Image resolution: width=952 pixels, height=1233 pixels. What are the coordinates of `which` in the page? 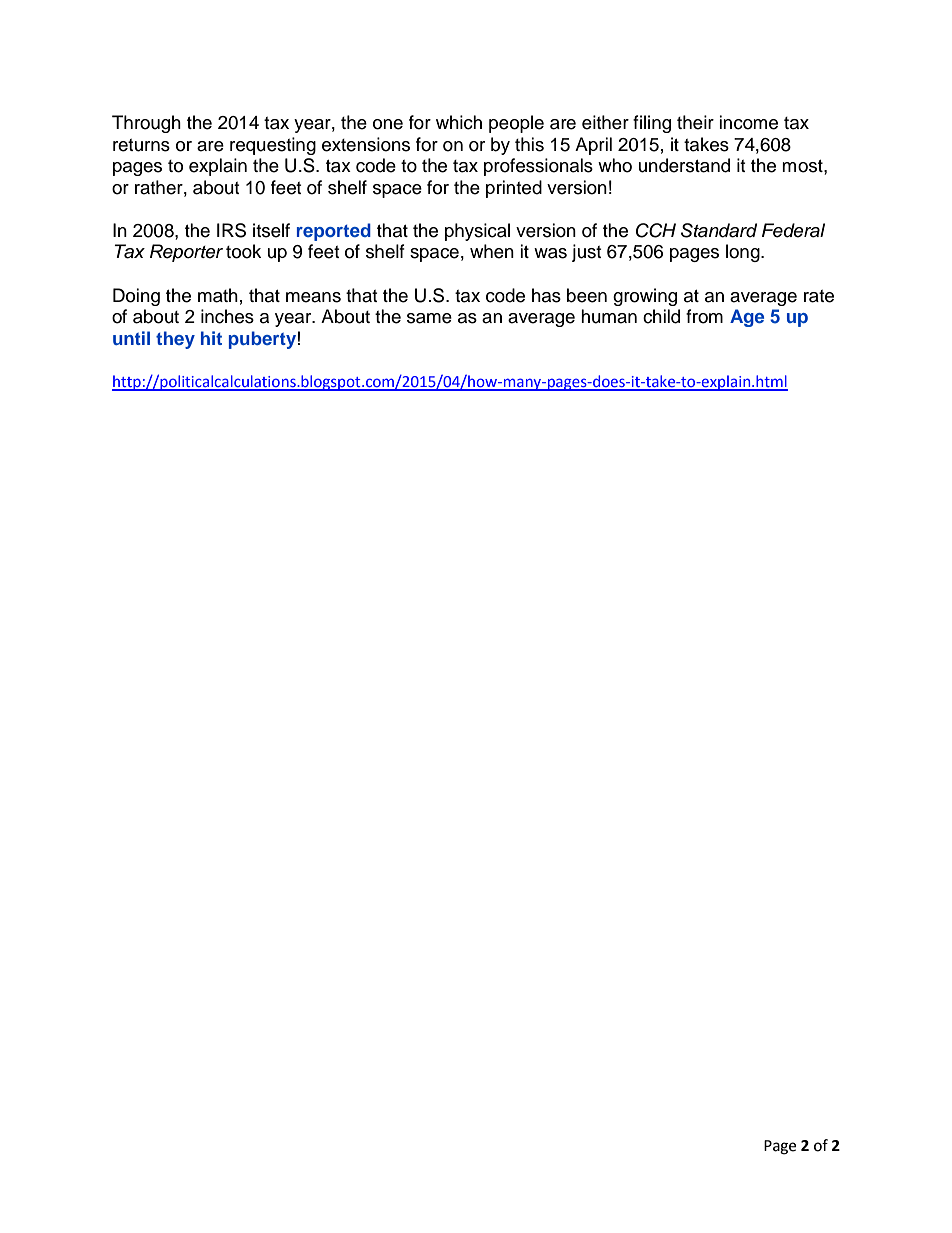 It's located at (459, 122).
